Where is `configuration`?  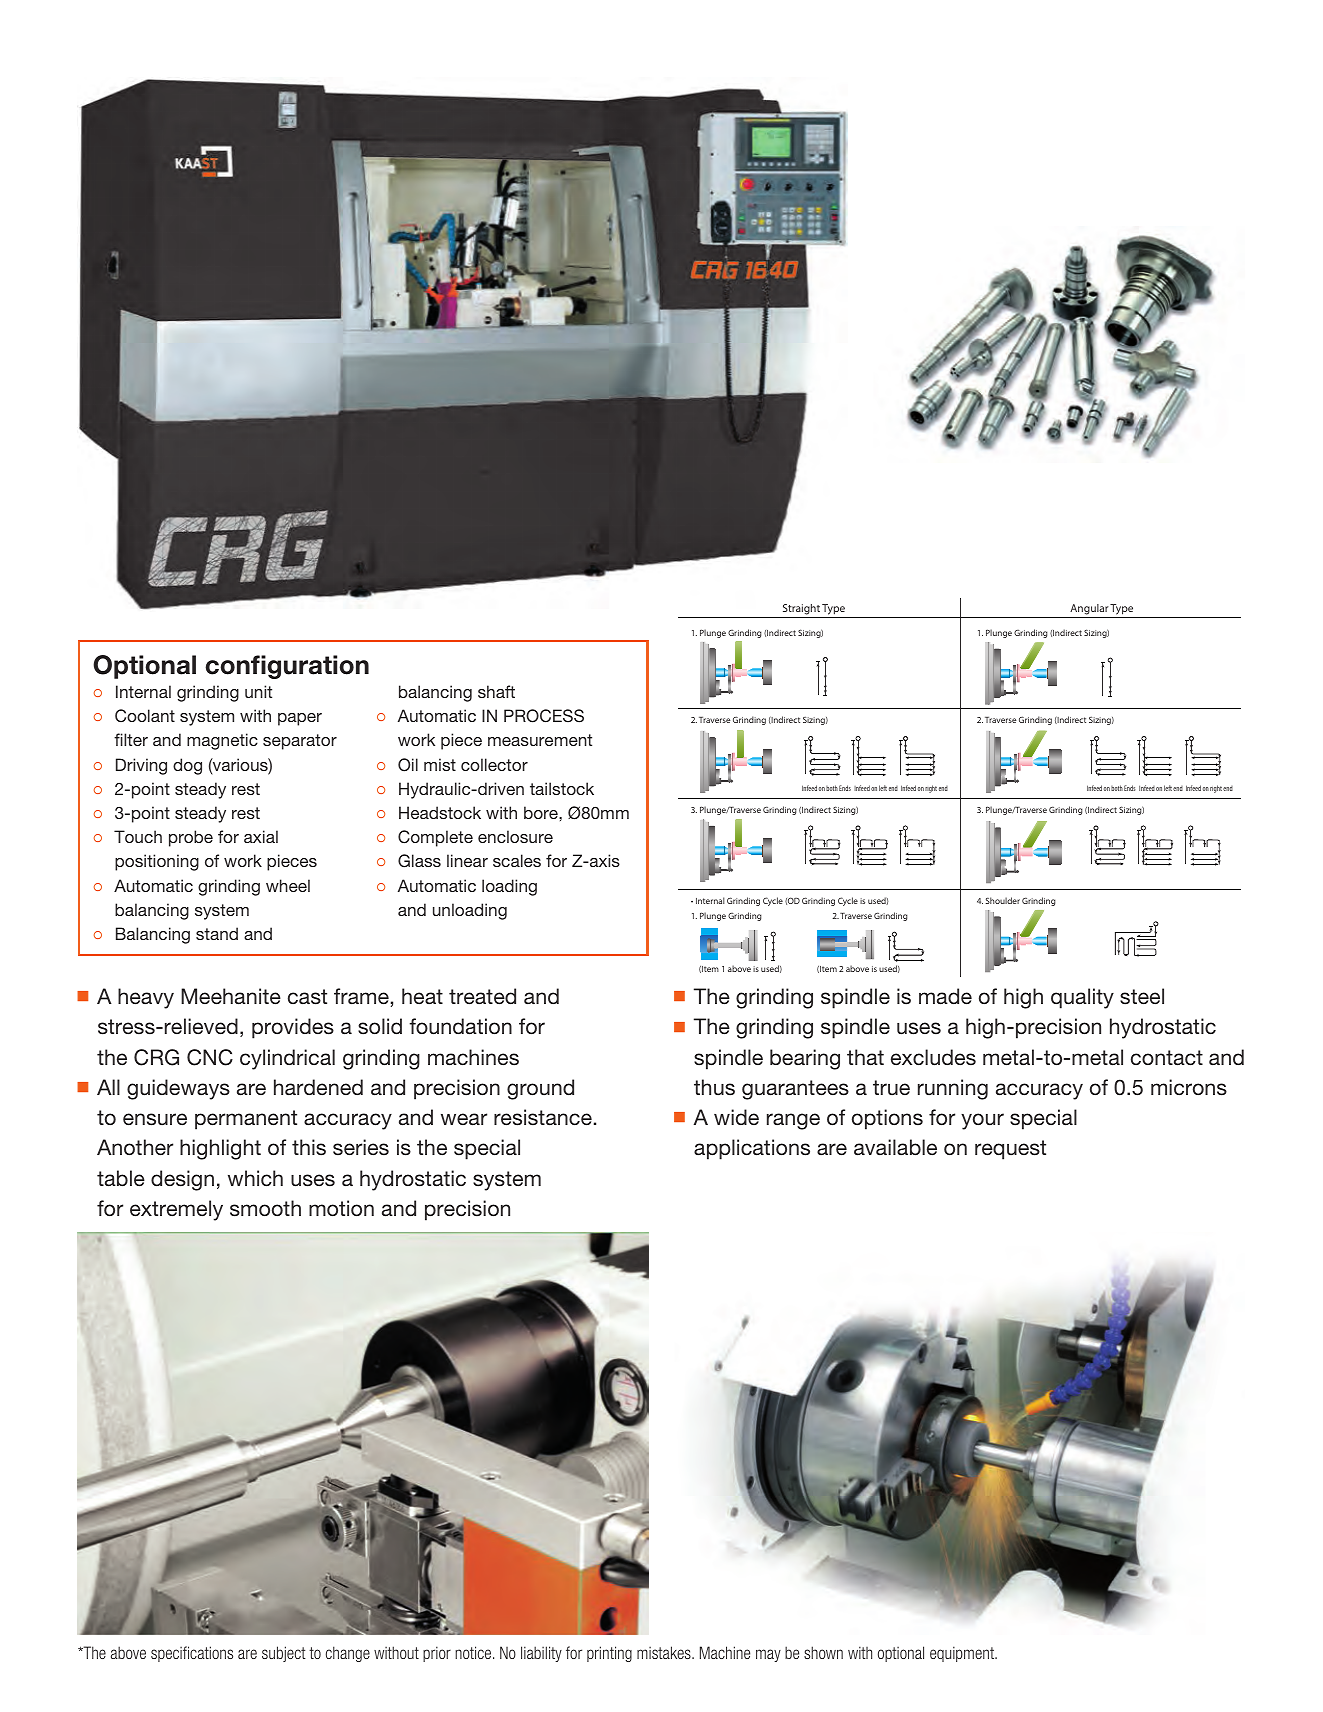 configuration is located at coordinates (287, 667).
